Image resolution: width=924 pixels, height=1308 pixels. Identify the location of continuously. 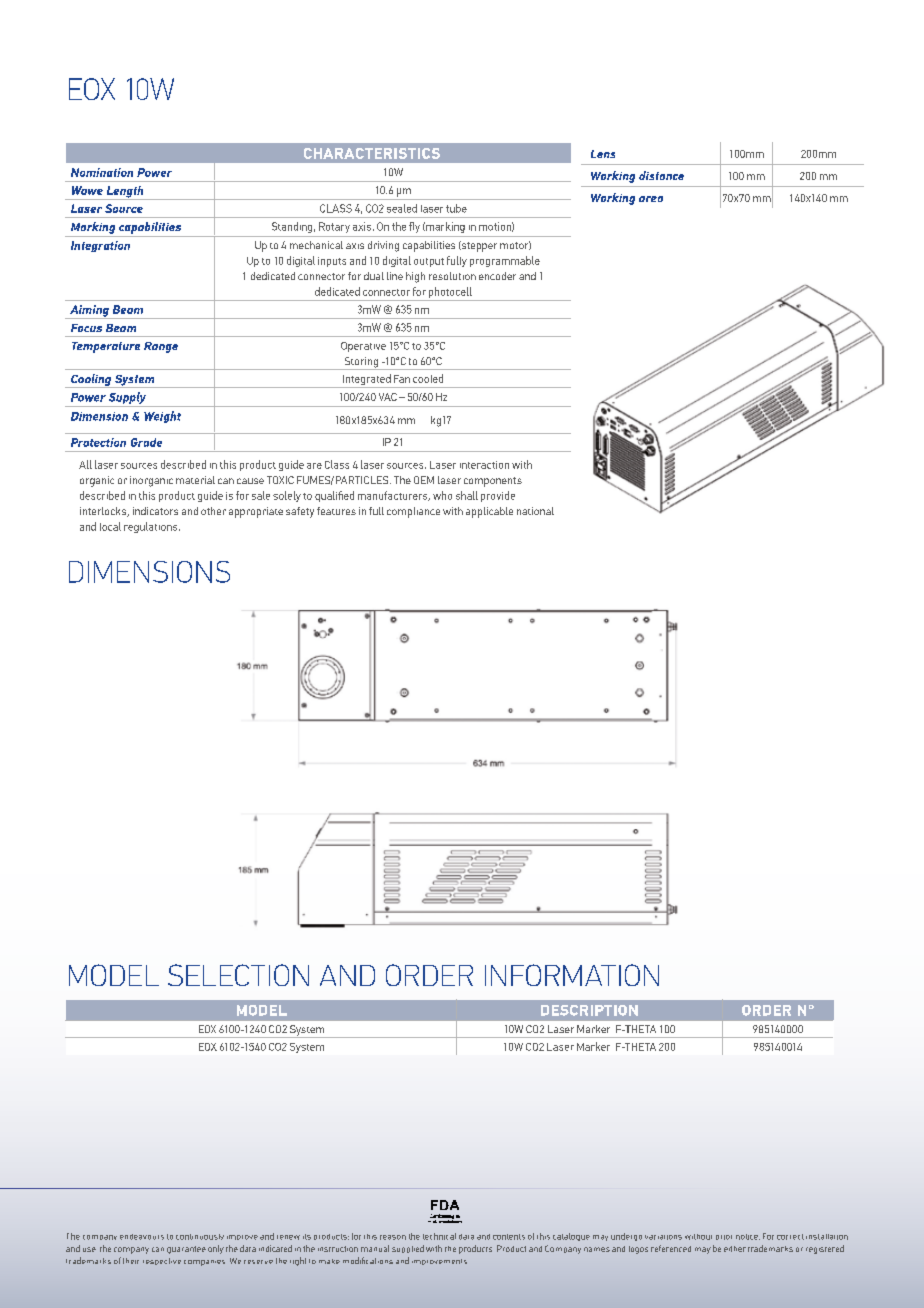
(200, 1237).
